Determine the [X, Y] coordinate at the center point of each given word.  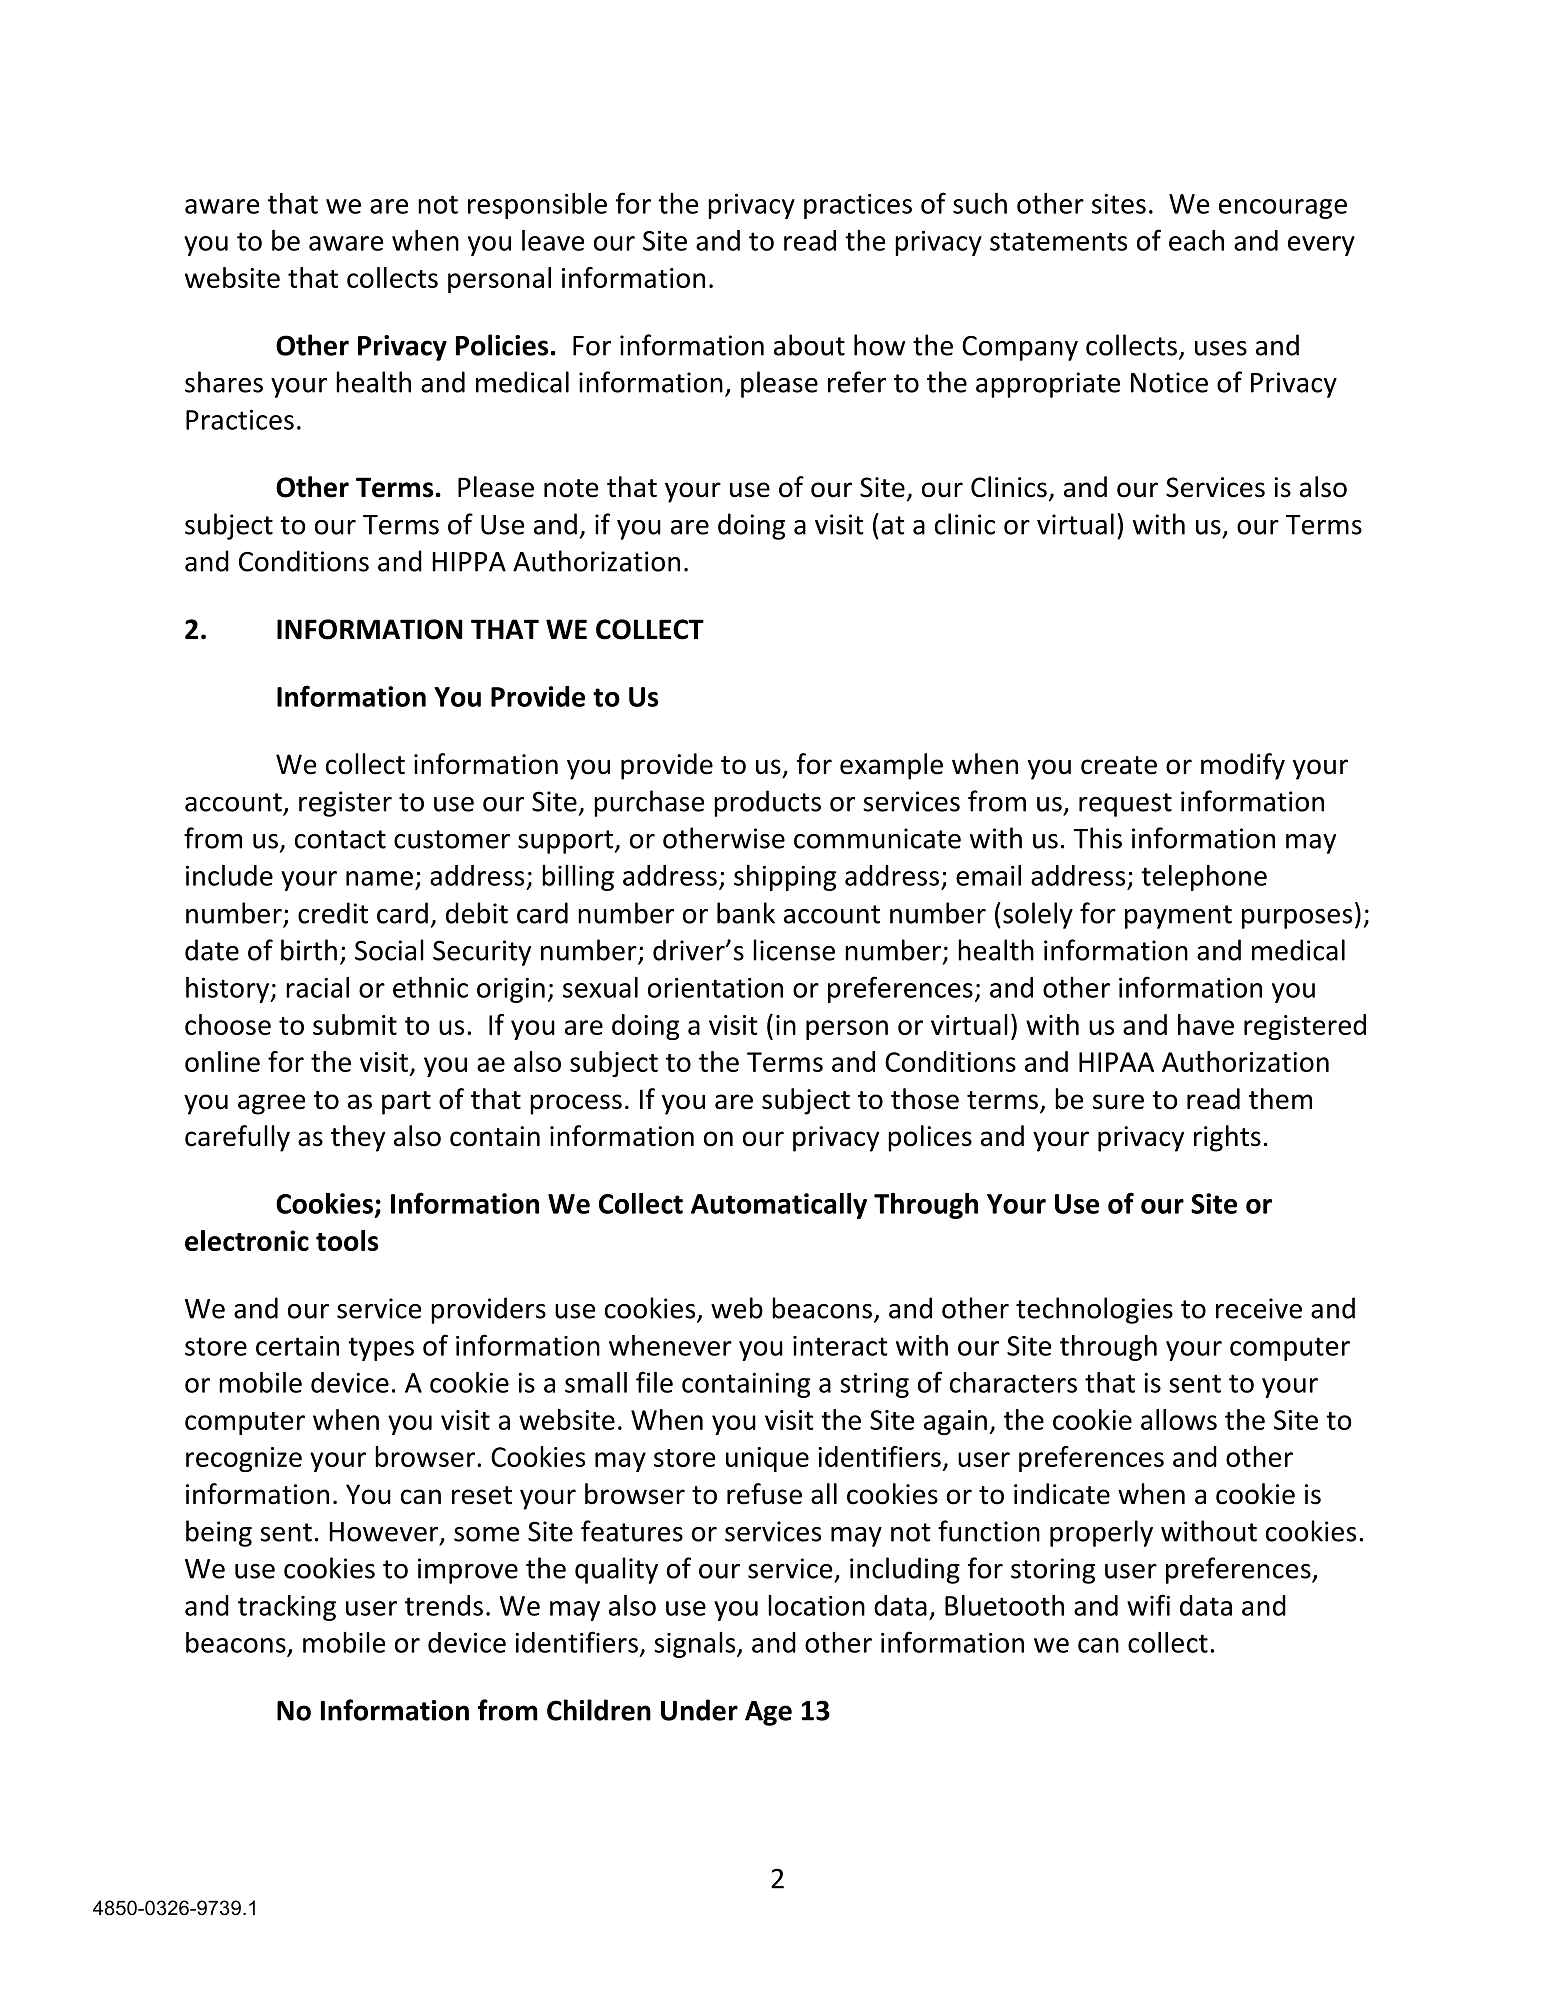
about [809, 345]
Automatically [779, 1206]
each [1196, 240]
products [767, 803]
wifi [1148, 1605]
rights [1227, 1138]
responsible [537, 206]
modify [1243, 766]
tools [347, 1240]
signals [696, 1645]
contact [340, 839]
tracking [287, 1608]
